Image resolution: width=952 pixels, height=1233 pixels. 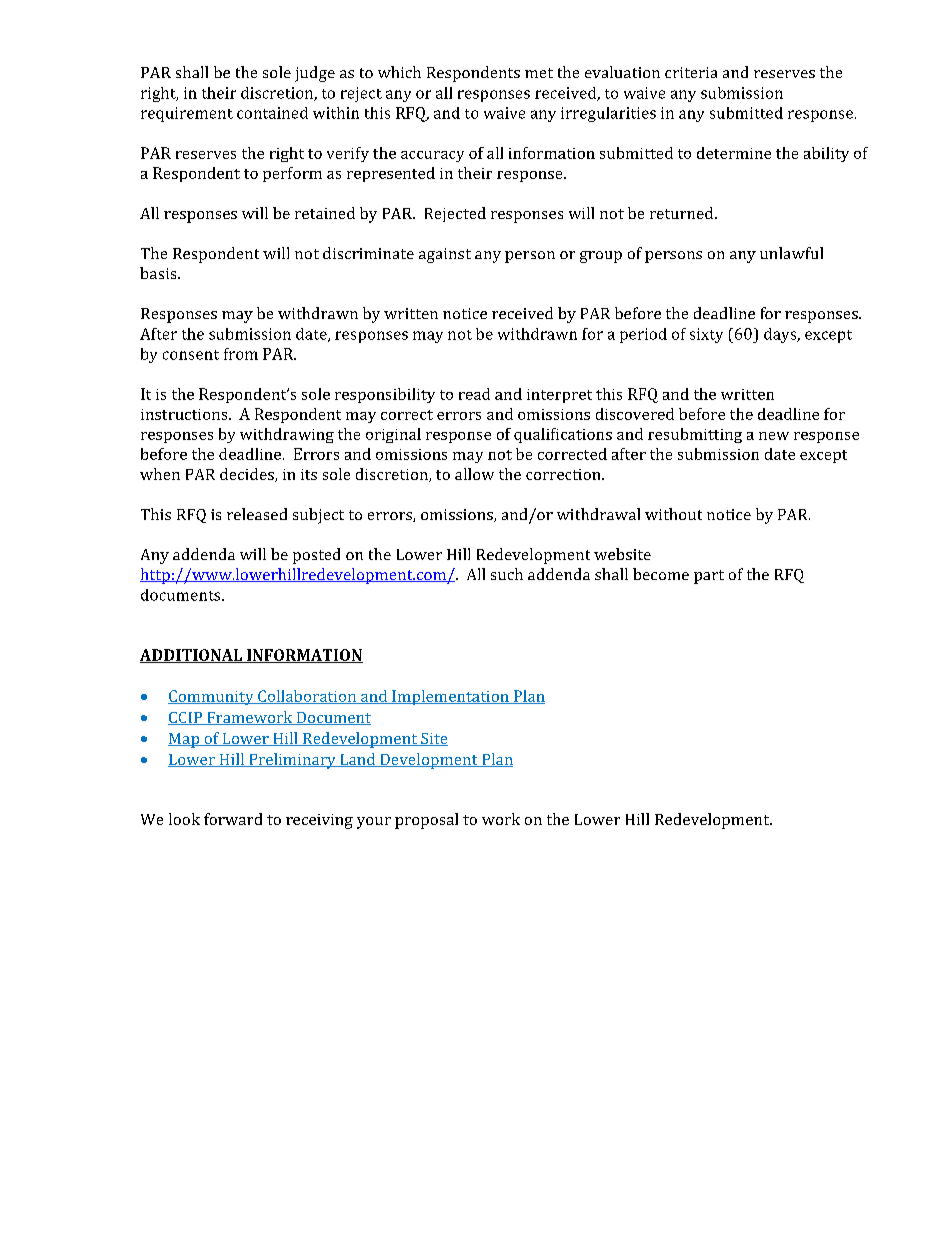 I want to click on allow, so click(x=474, y=474).
